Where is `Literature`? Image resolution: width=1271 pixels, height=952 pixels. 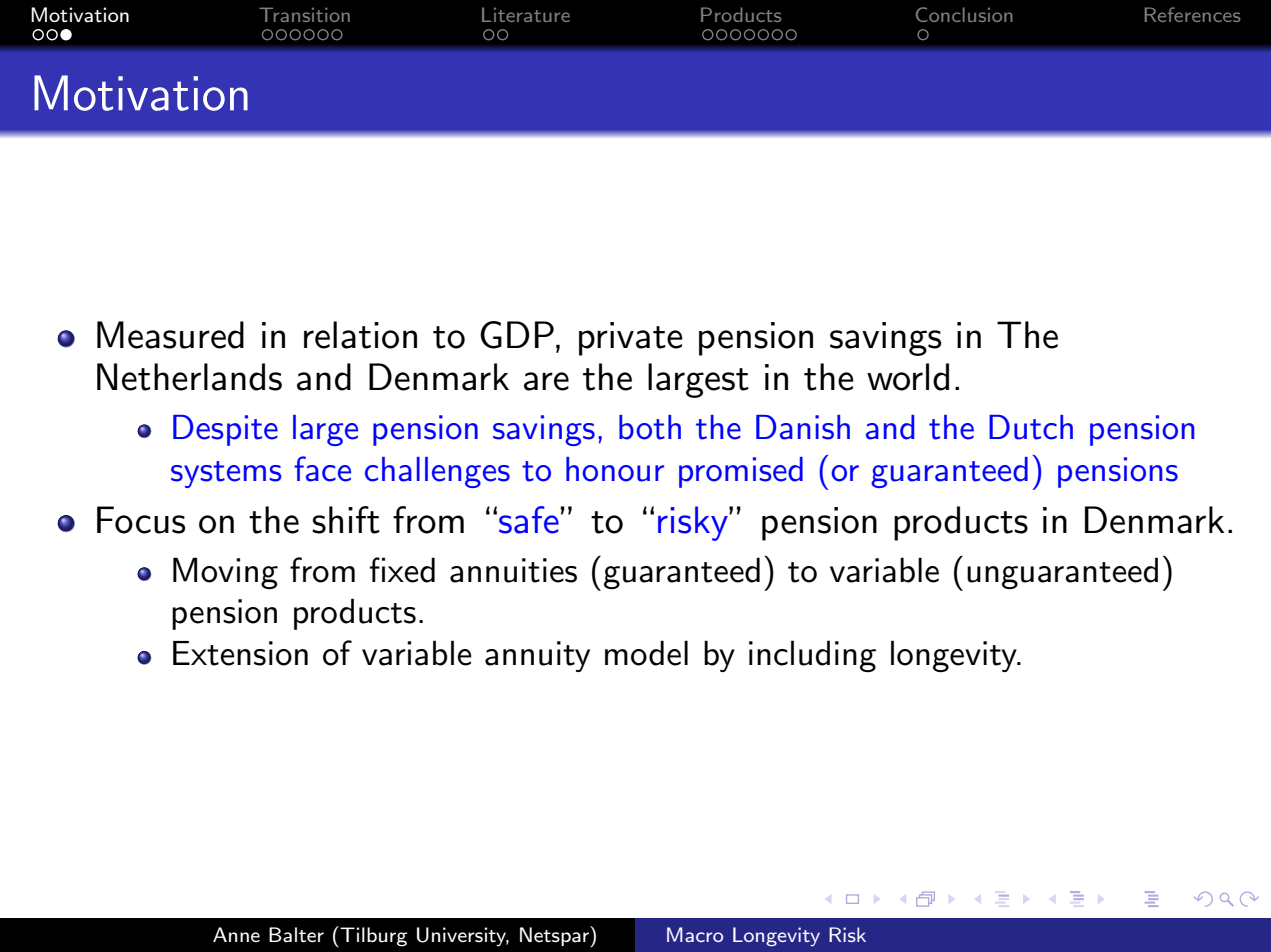
Literature is located at coordinates (526, 14).
